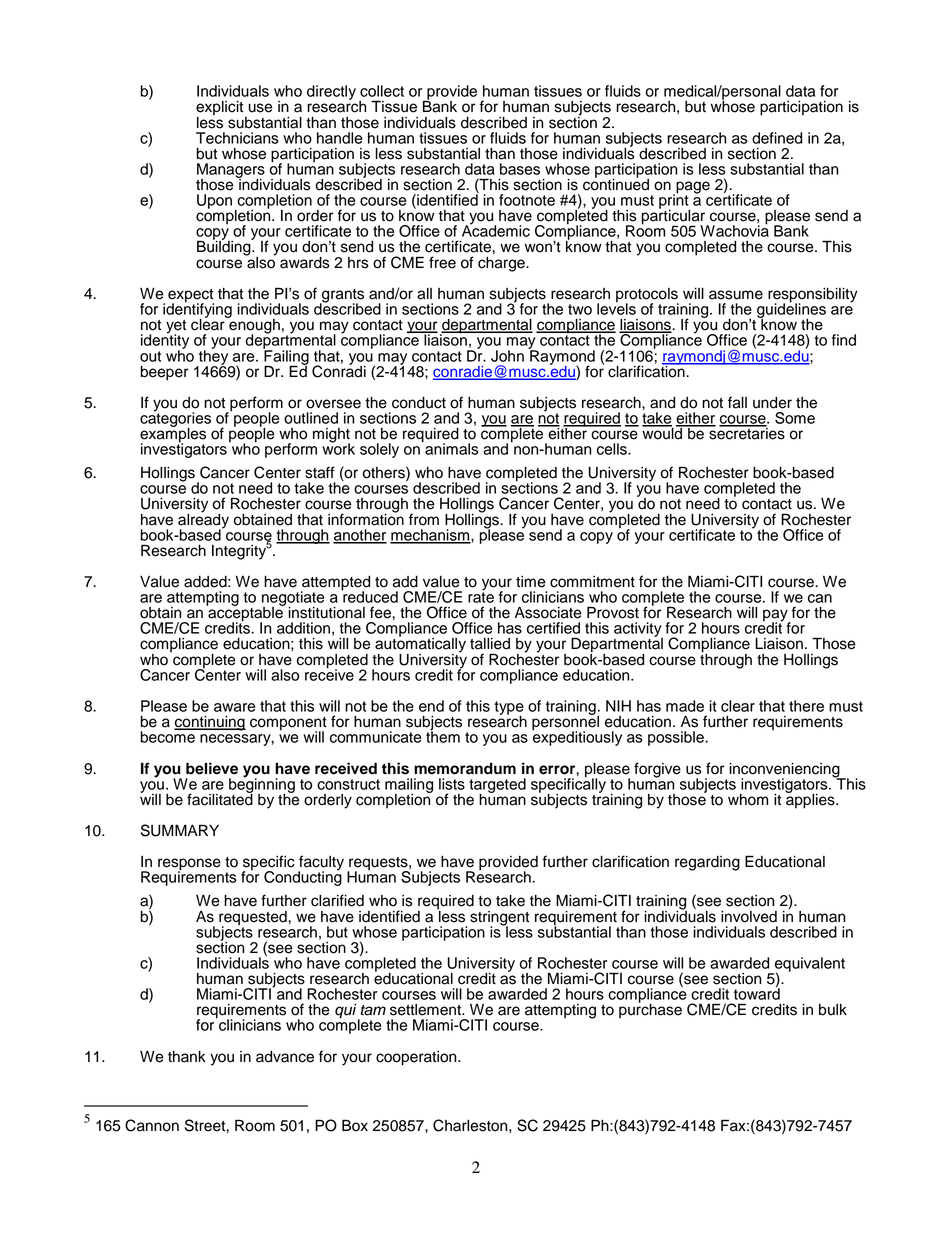 The image size is (952, 1233). Describe the element at coordinates (285, 1057) in the document. I see `advance` at that location.
